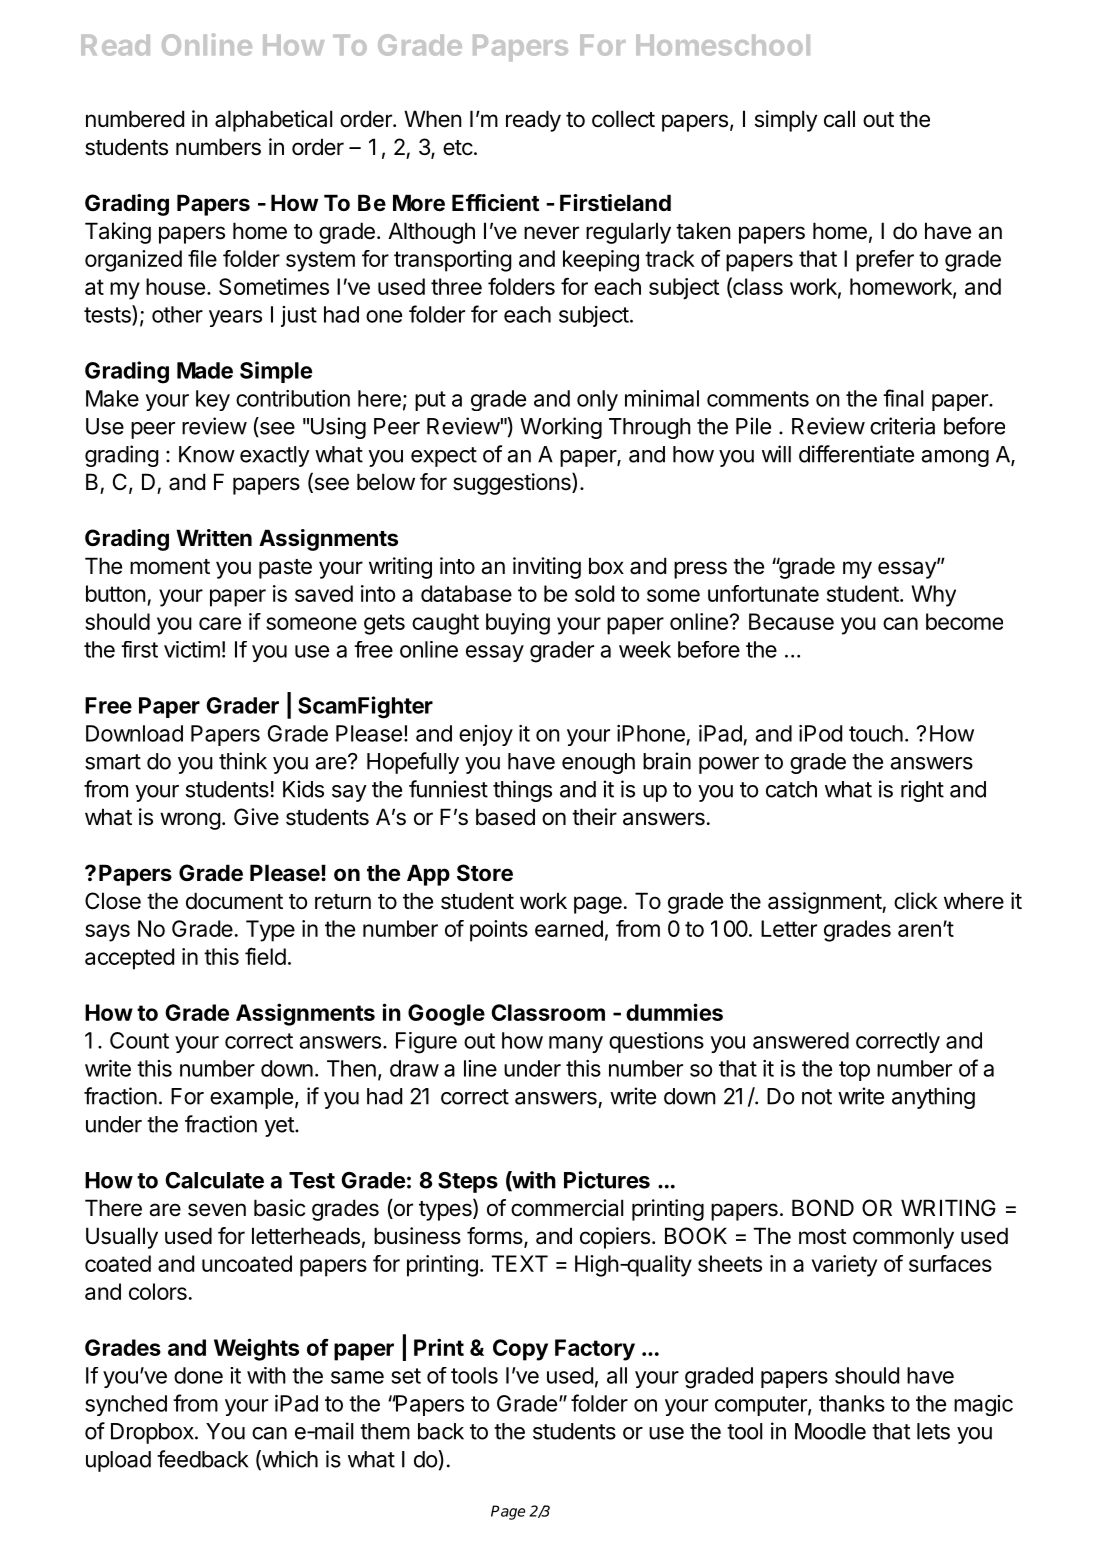 Image resolution: width=1106 pixels, height=1564 pixels. I want to click on many, so click(576, 1044).
